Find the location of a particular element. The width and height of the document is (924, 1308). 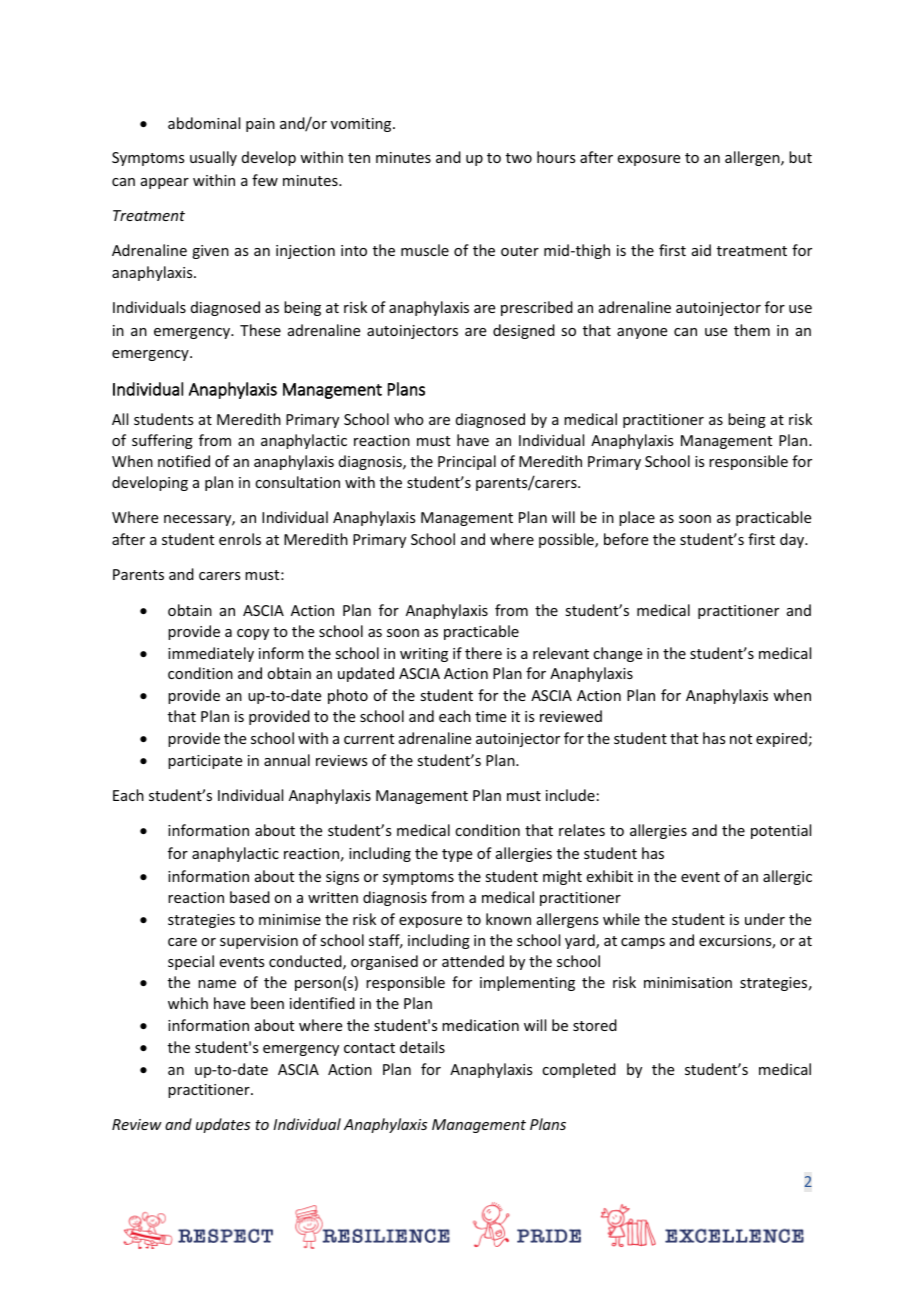

been is located at coordinates (267, 1003).
